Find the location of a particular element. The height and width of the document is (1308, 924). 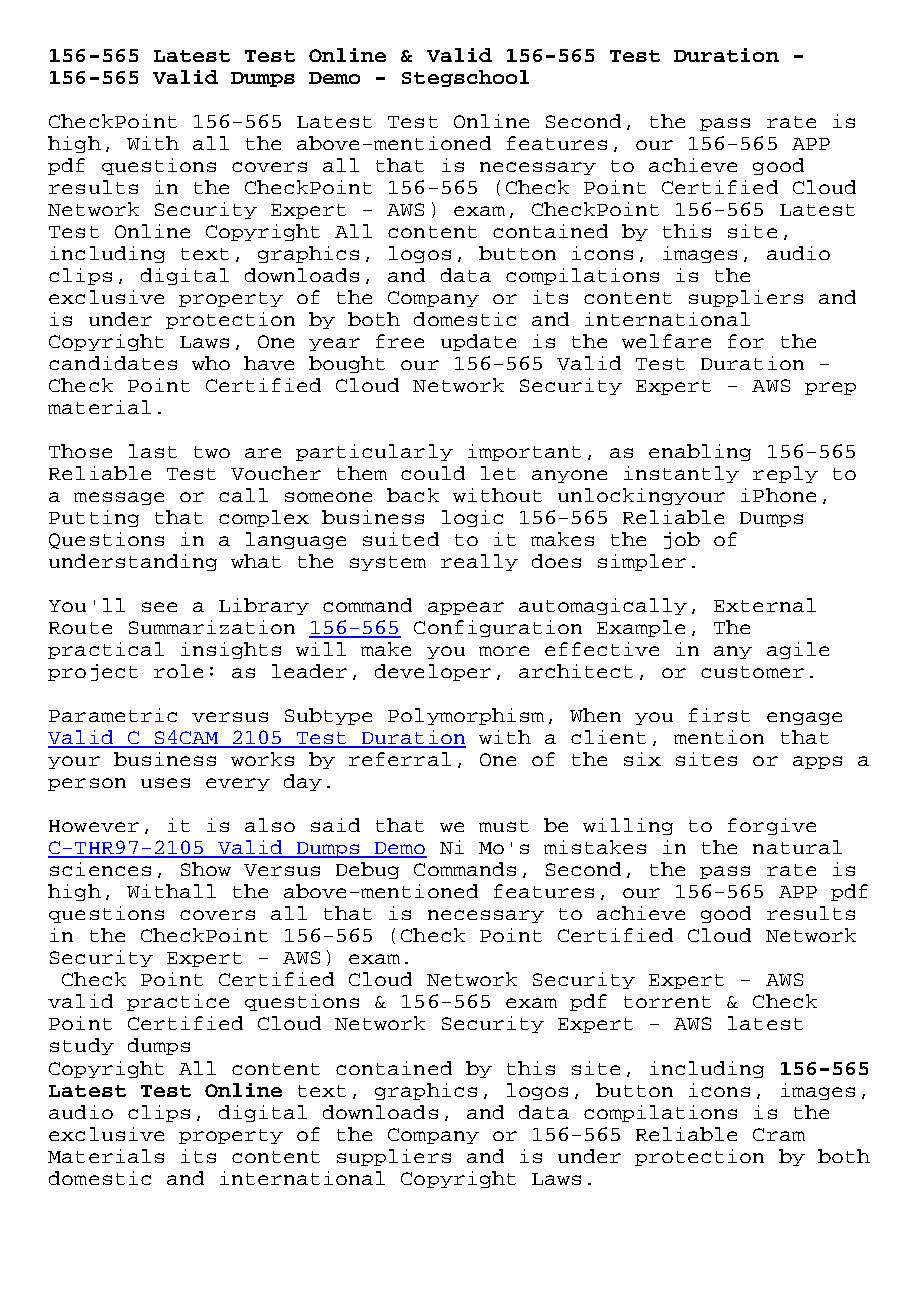

natural is located at coordinates (797, 847).
